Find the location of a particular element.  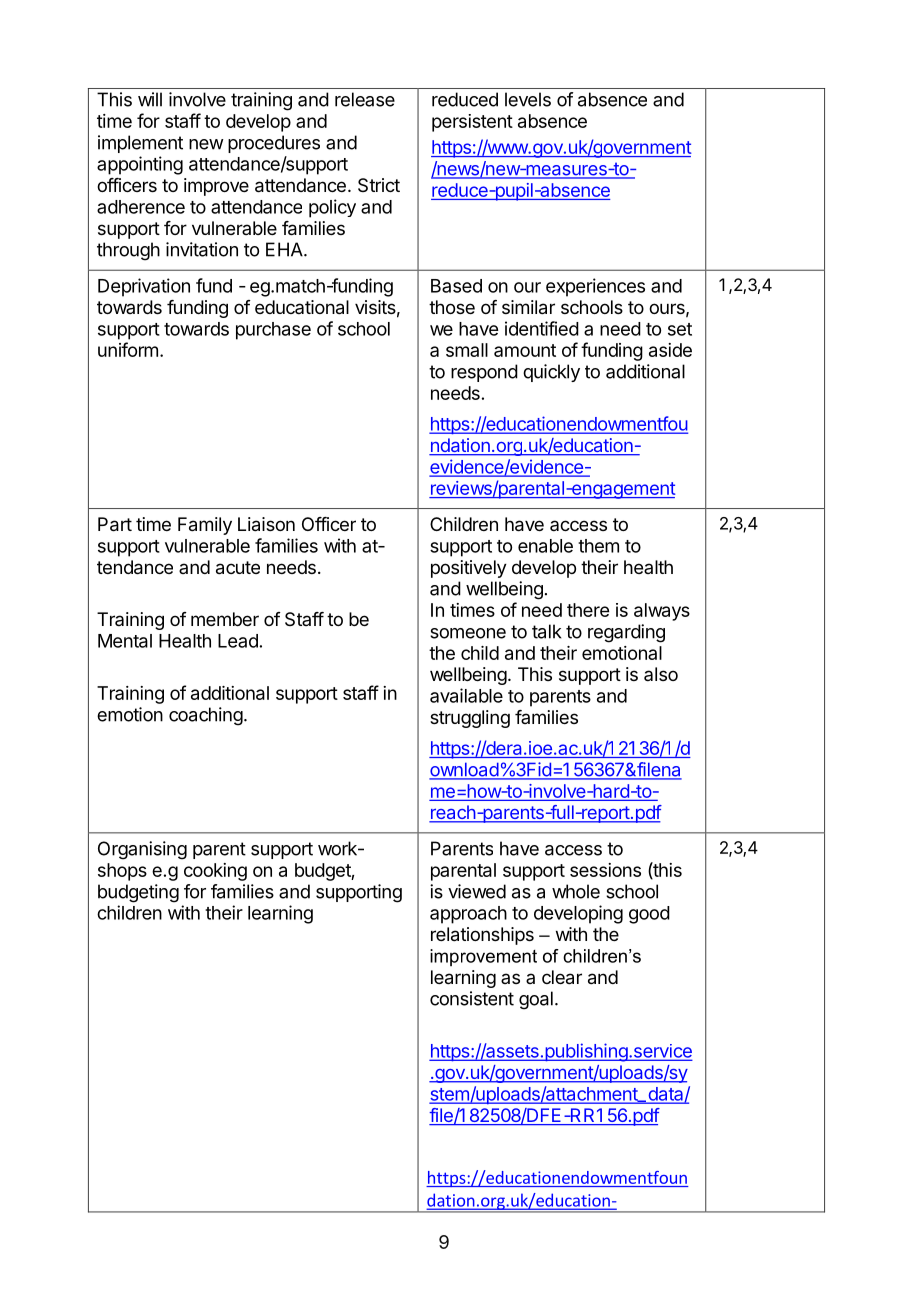

will is located at coordinates (150, 99).
